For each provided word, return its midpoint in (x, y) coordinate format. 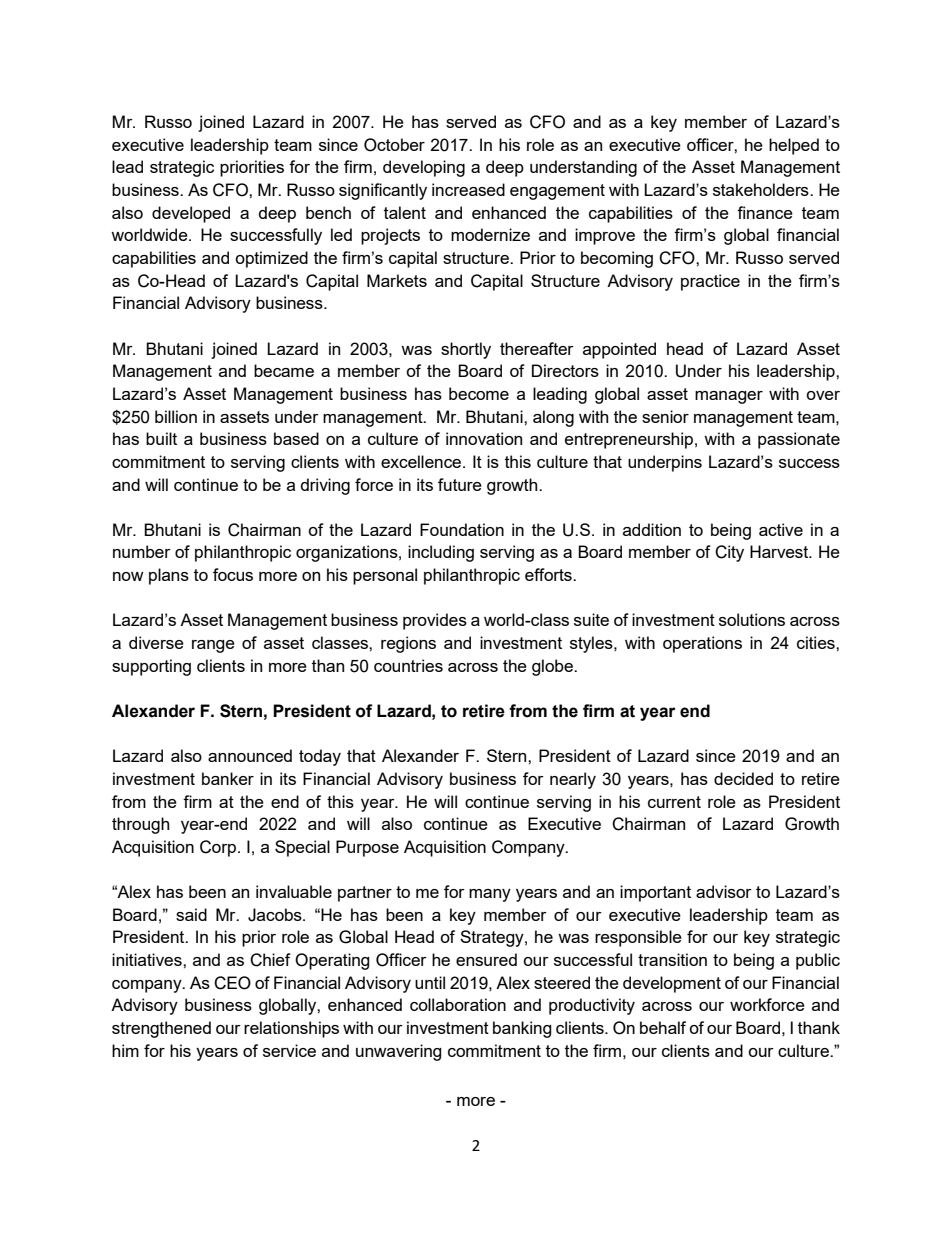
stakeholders (762, 189)
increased (468, 189)
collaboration (458, 1004)
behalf (663, 1027)
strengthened (161, 1029)
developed (191, 214)
